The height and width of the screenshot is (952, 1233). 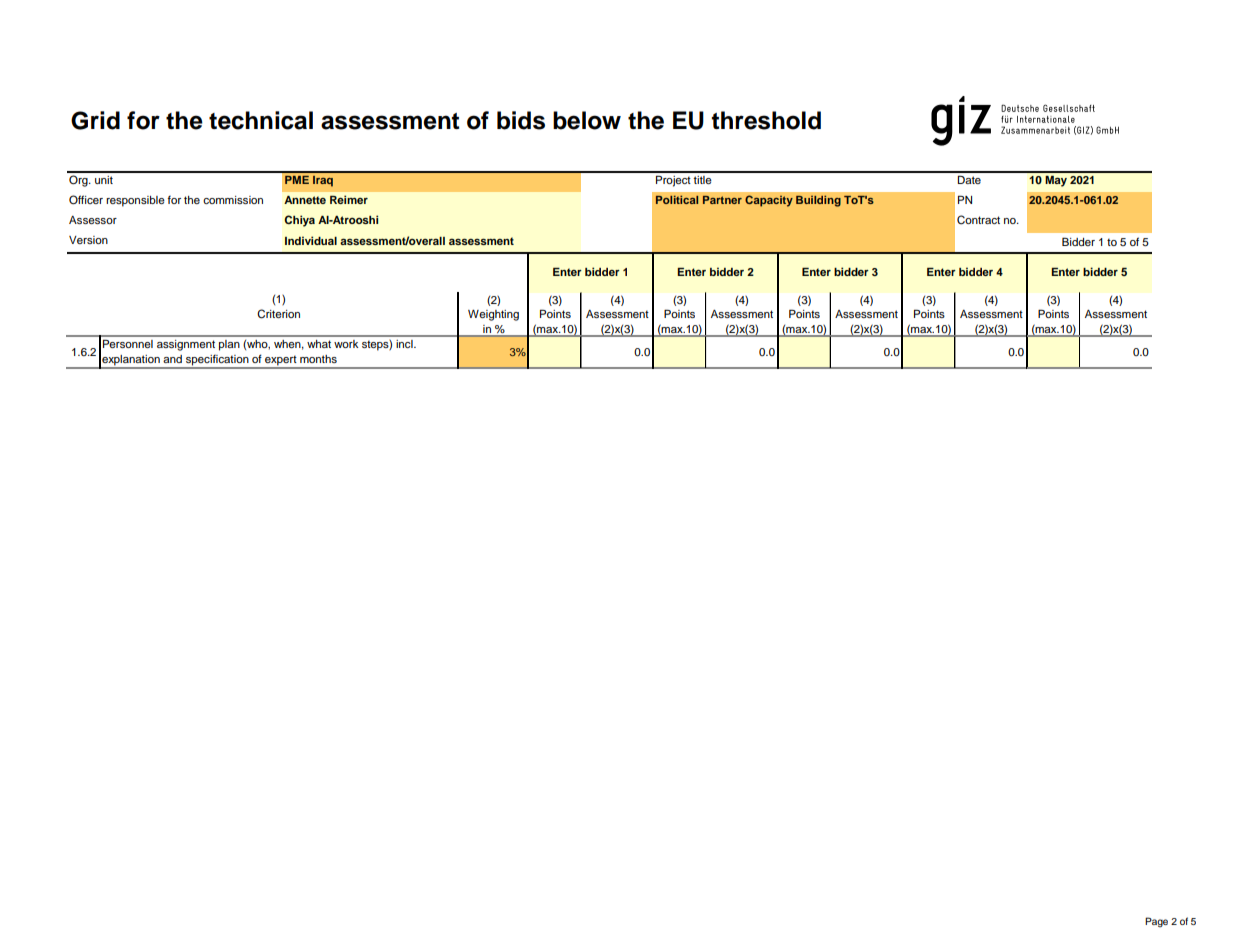 I want to click on Weighting, so click(x=493, y=315).
